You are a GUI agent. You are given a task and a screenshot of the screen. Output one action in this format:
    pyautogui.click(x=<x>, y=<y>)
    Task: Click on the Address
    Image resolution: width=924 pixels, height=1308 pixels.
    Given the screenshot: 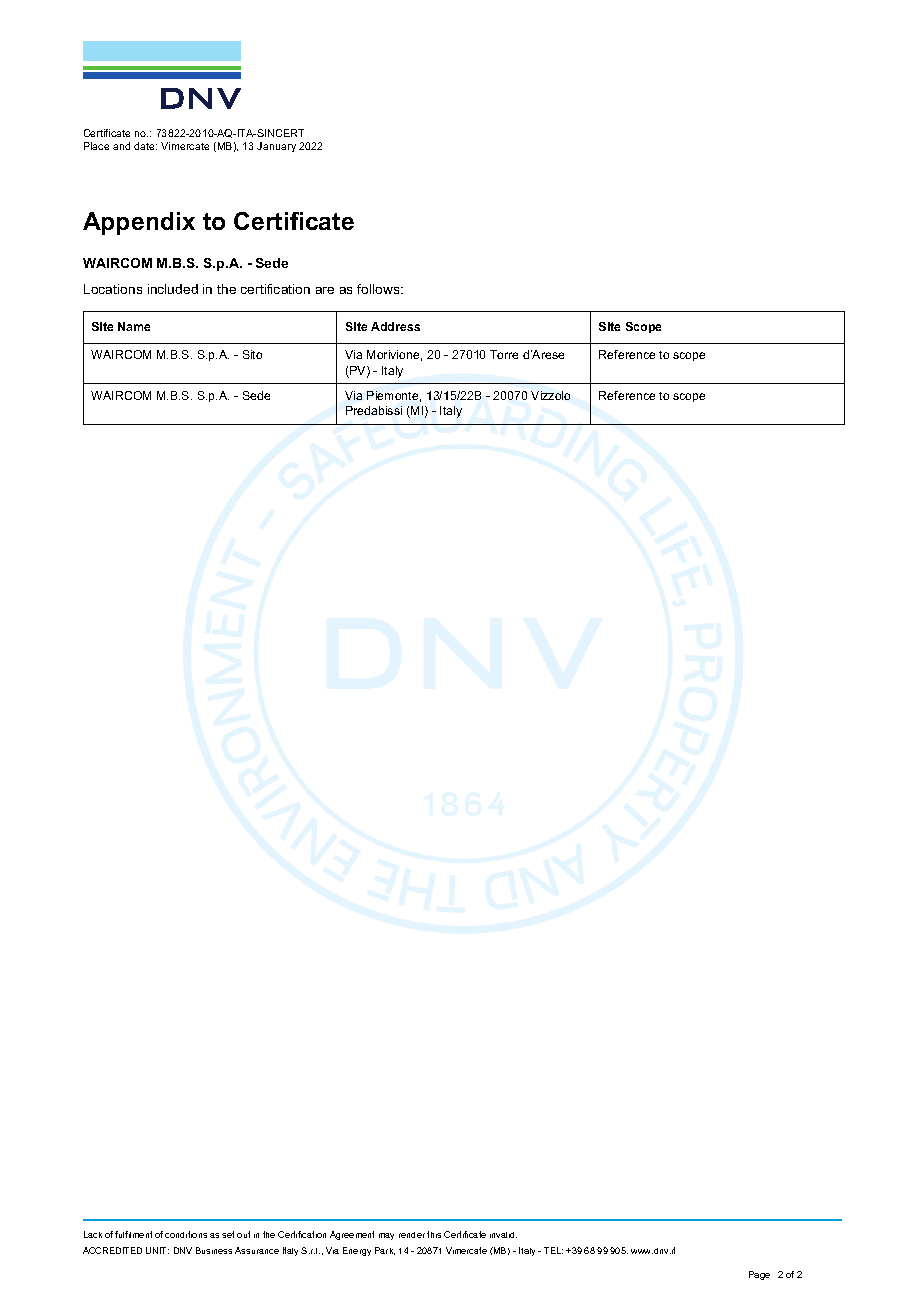 What is the action you would take?
    pyautogui.click(x=395, y=326)
